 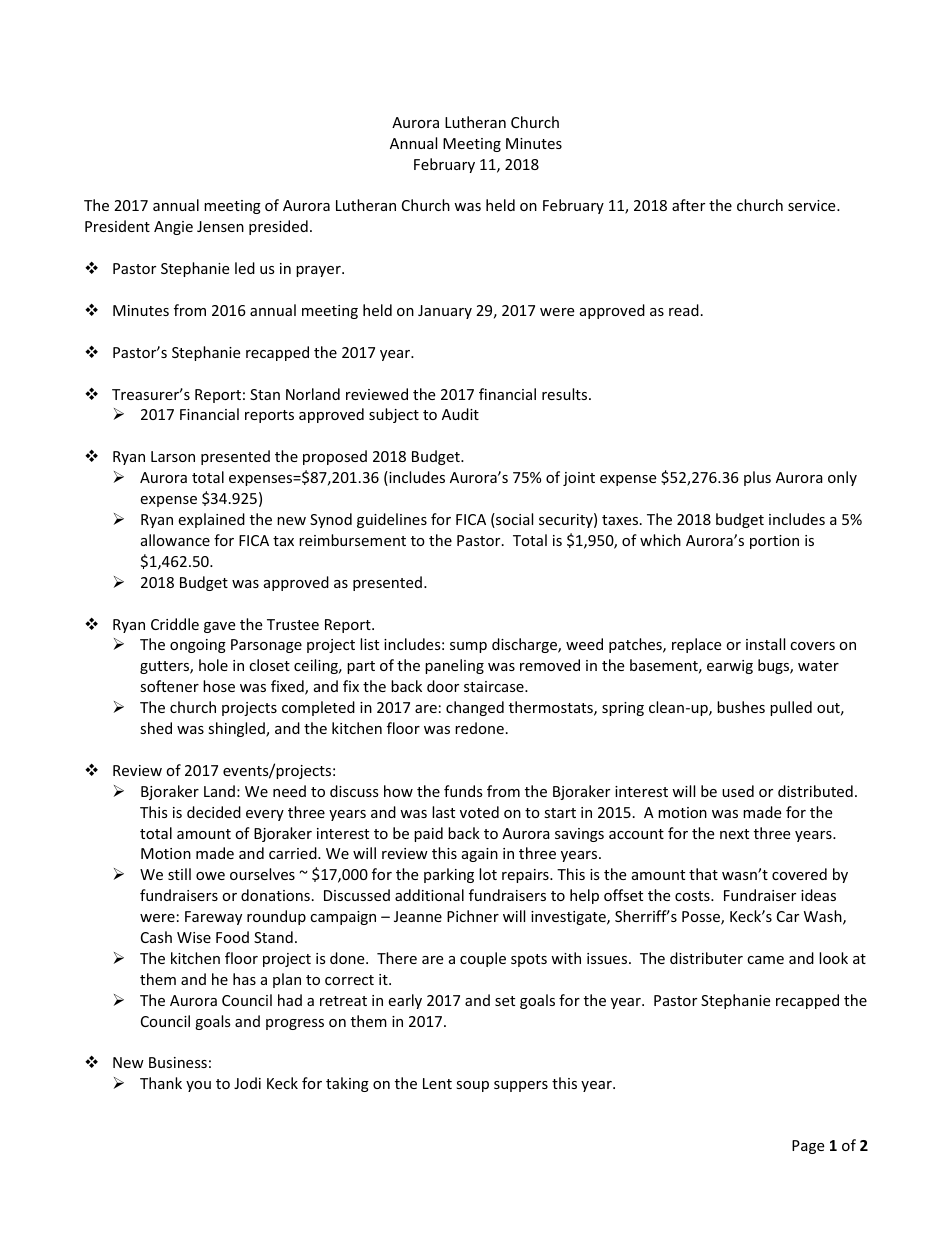 I want to click on portion, so click(x=774, y=542).
